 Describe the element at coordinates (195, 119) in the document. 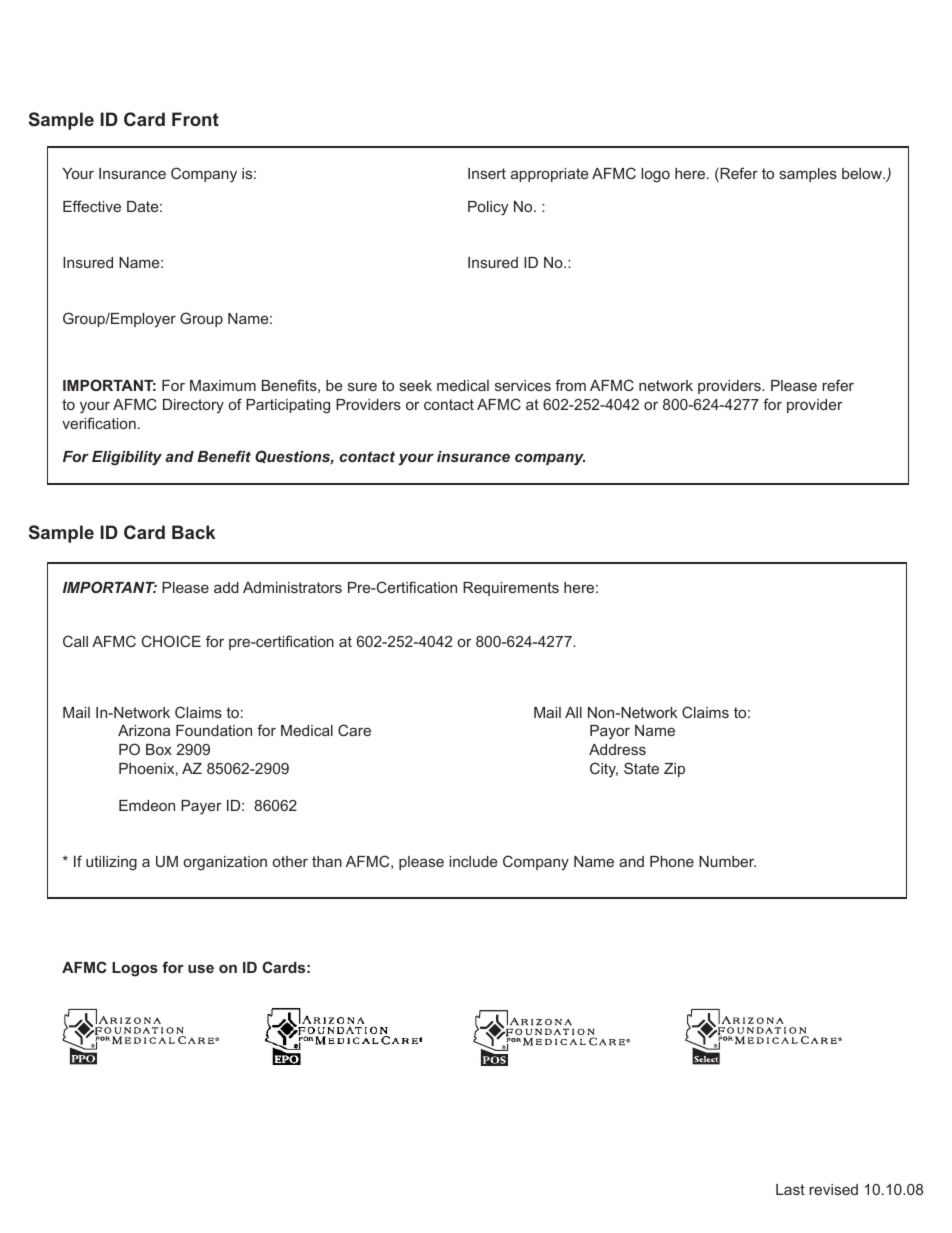

I see `Front` at that location.
